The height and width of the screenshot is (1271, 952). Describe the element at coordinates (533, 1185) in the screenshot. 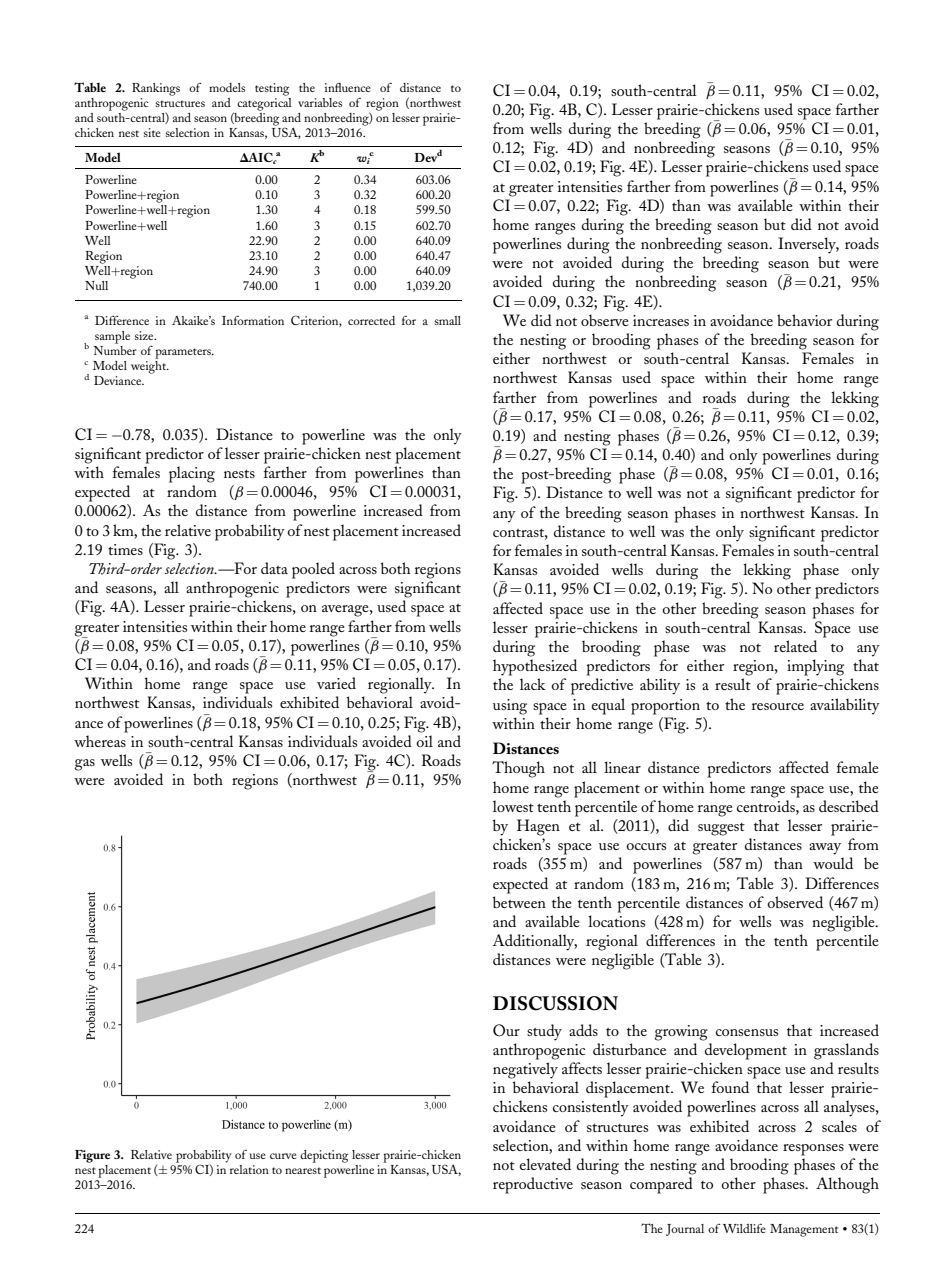

I see `reproductive` at that location.
